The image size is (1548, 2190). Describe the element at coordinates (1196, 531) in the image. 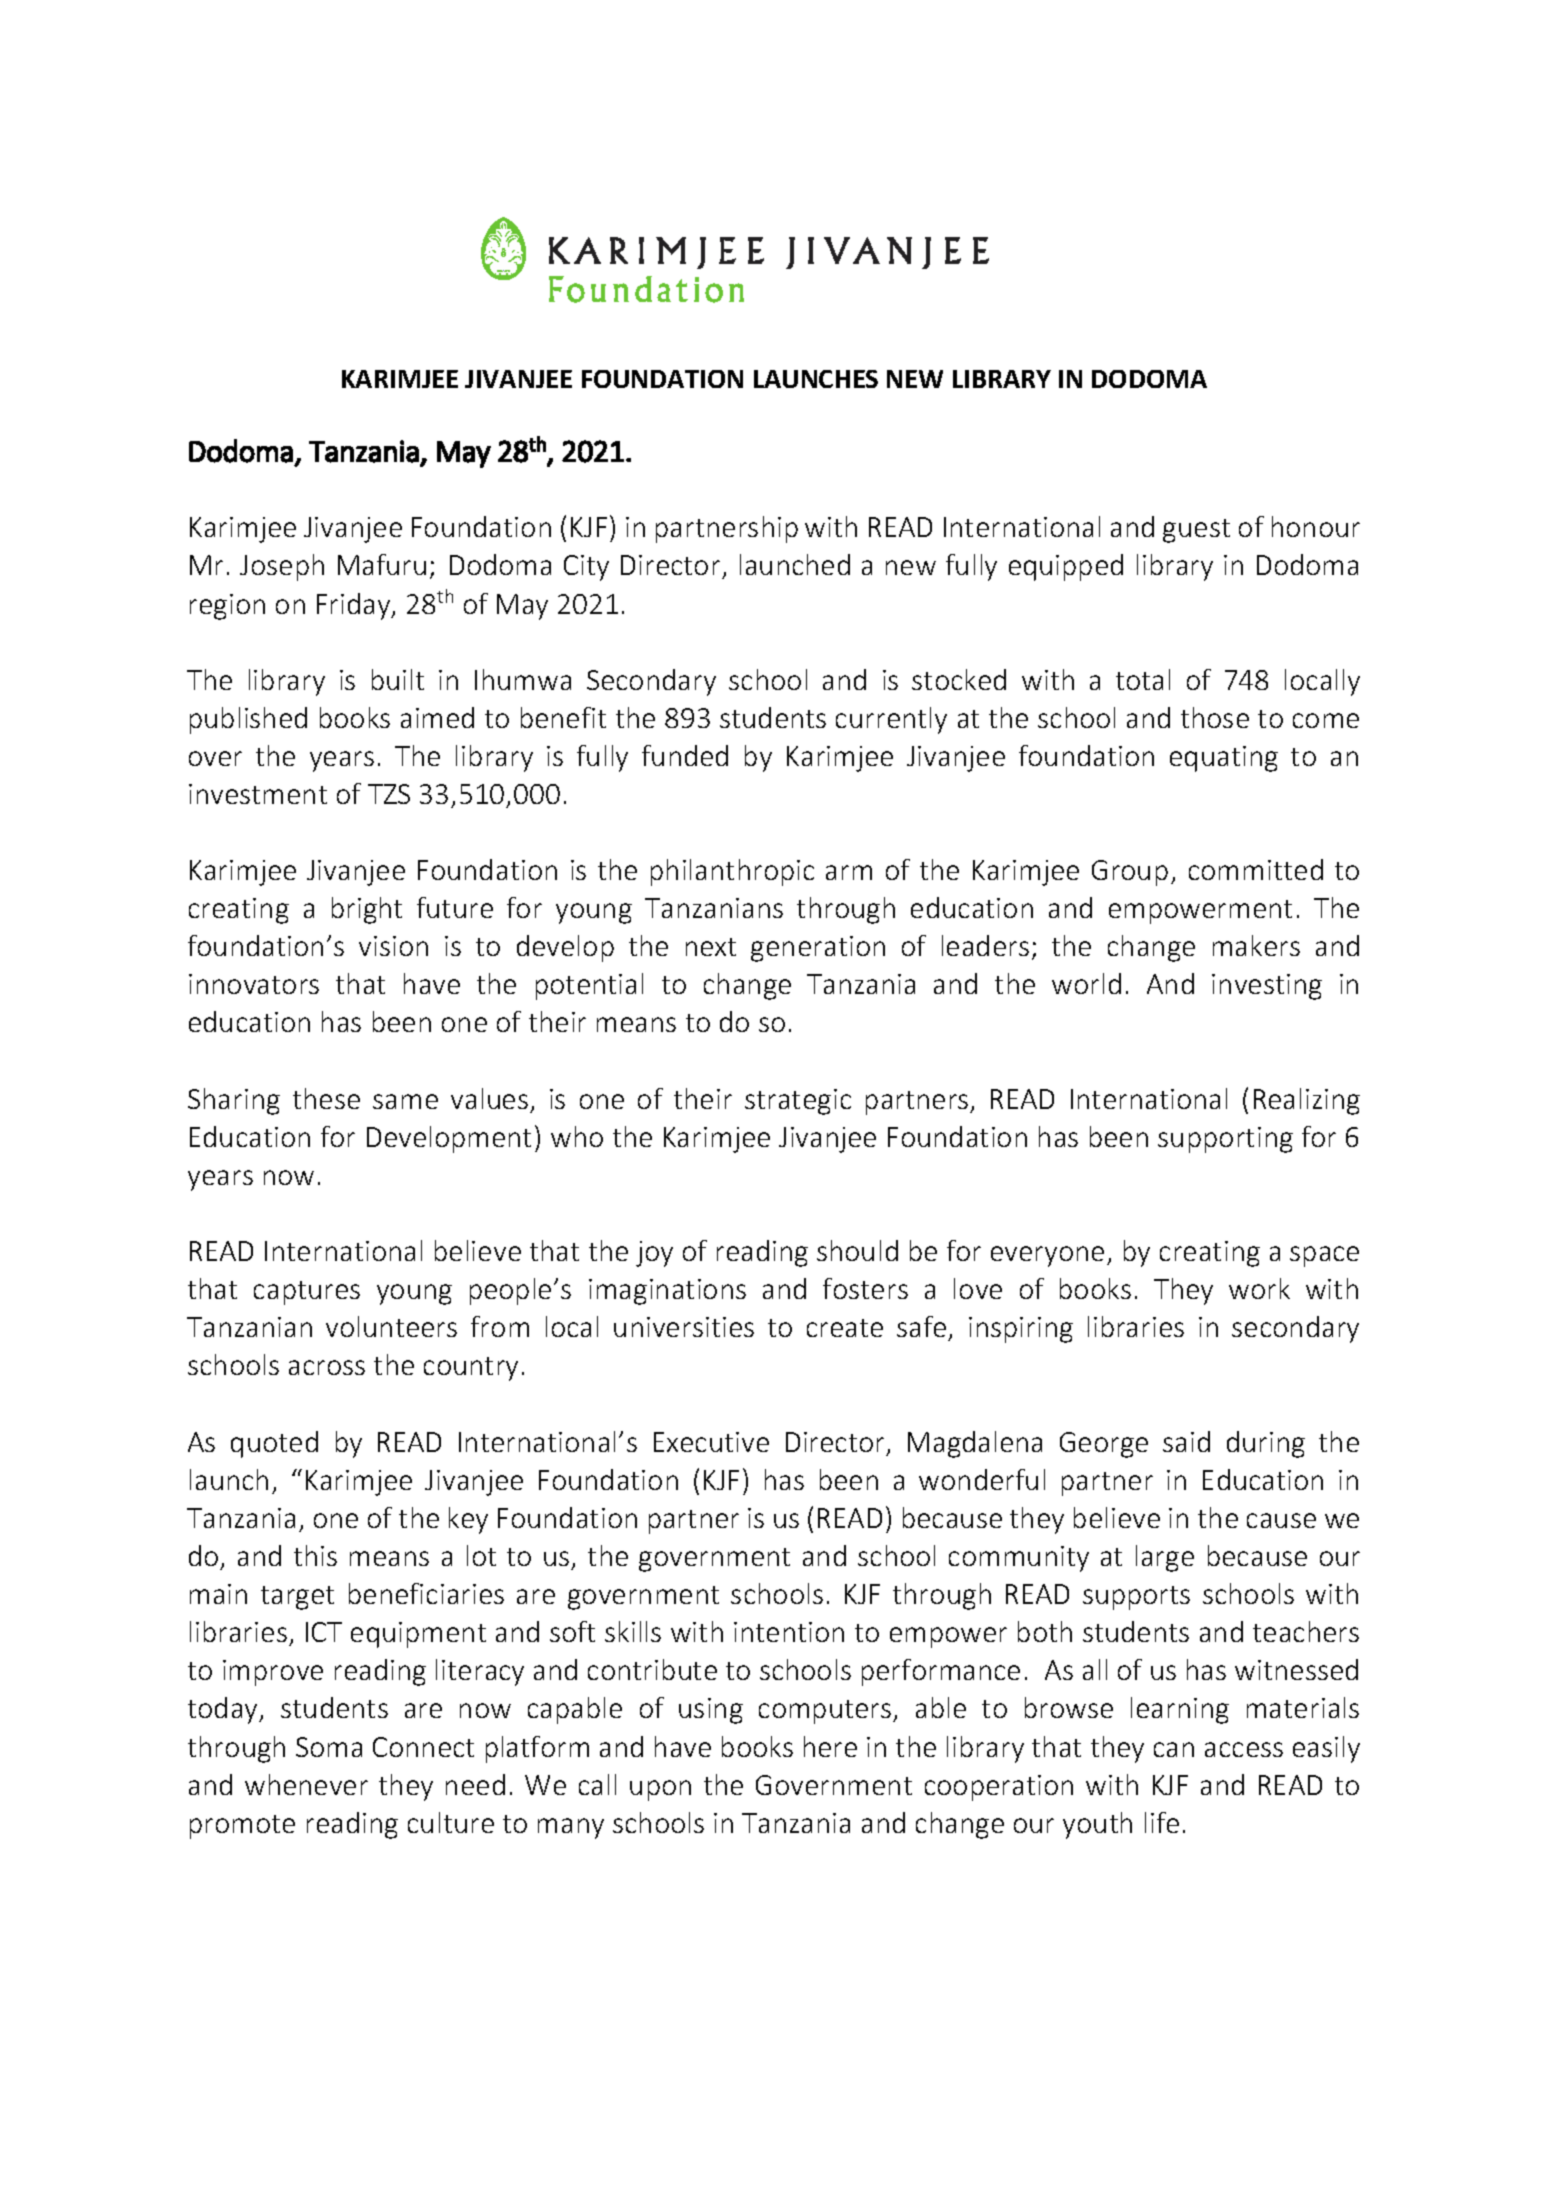

I see `guest` at that location.
